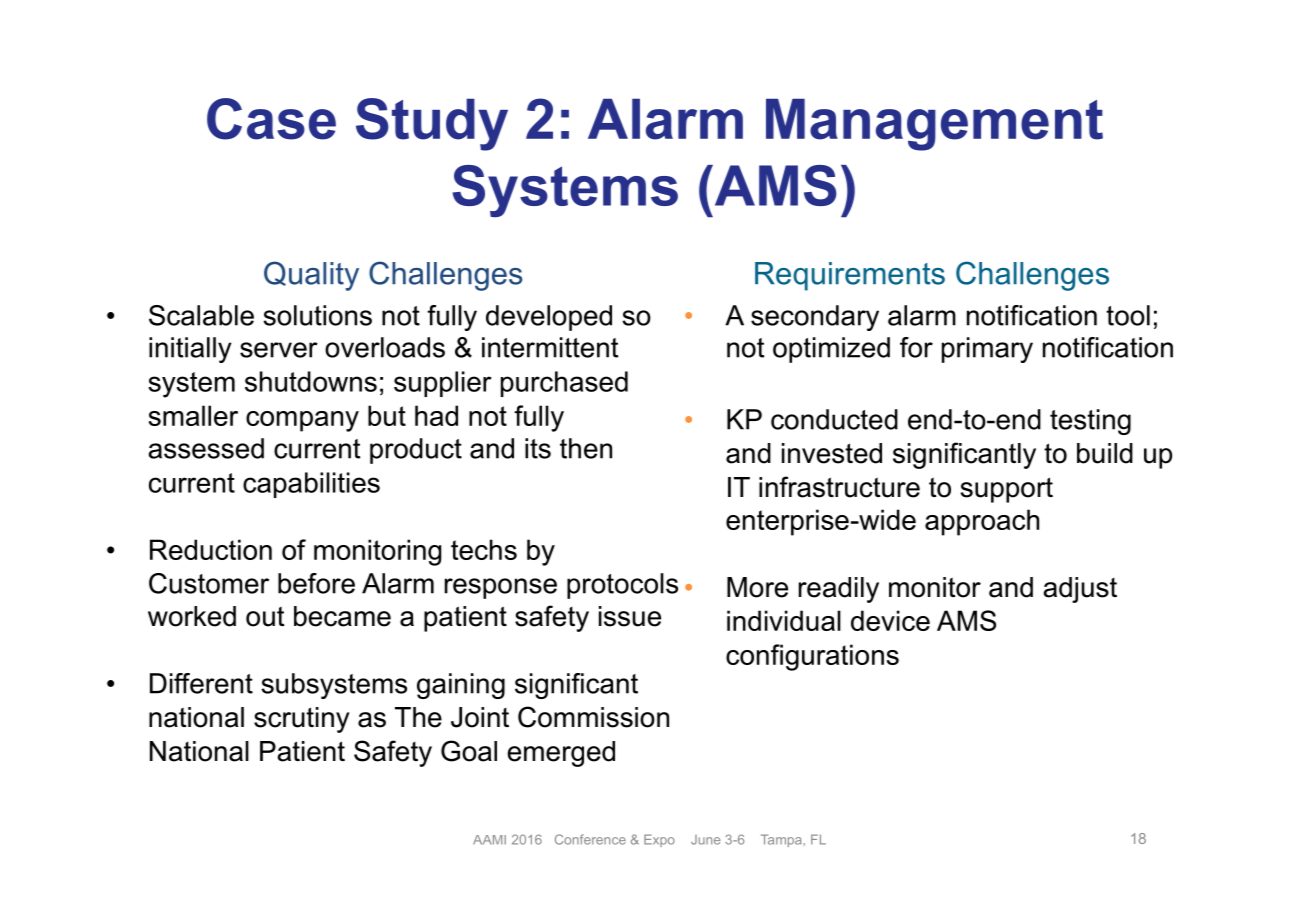 This page has width=1308, height=924. I want to click on Study, so click(432, 124).
